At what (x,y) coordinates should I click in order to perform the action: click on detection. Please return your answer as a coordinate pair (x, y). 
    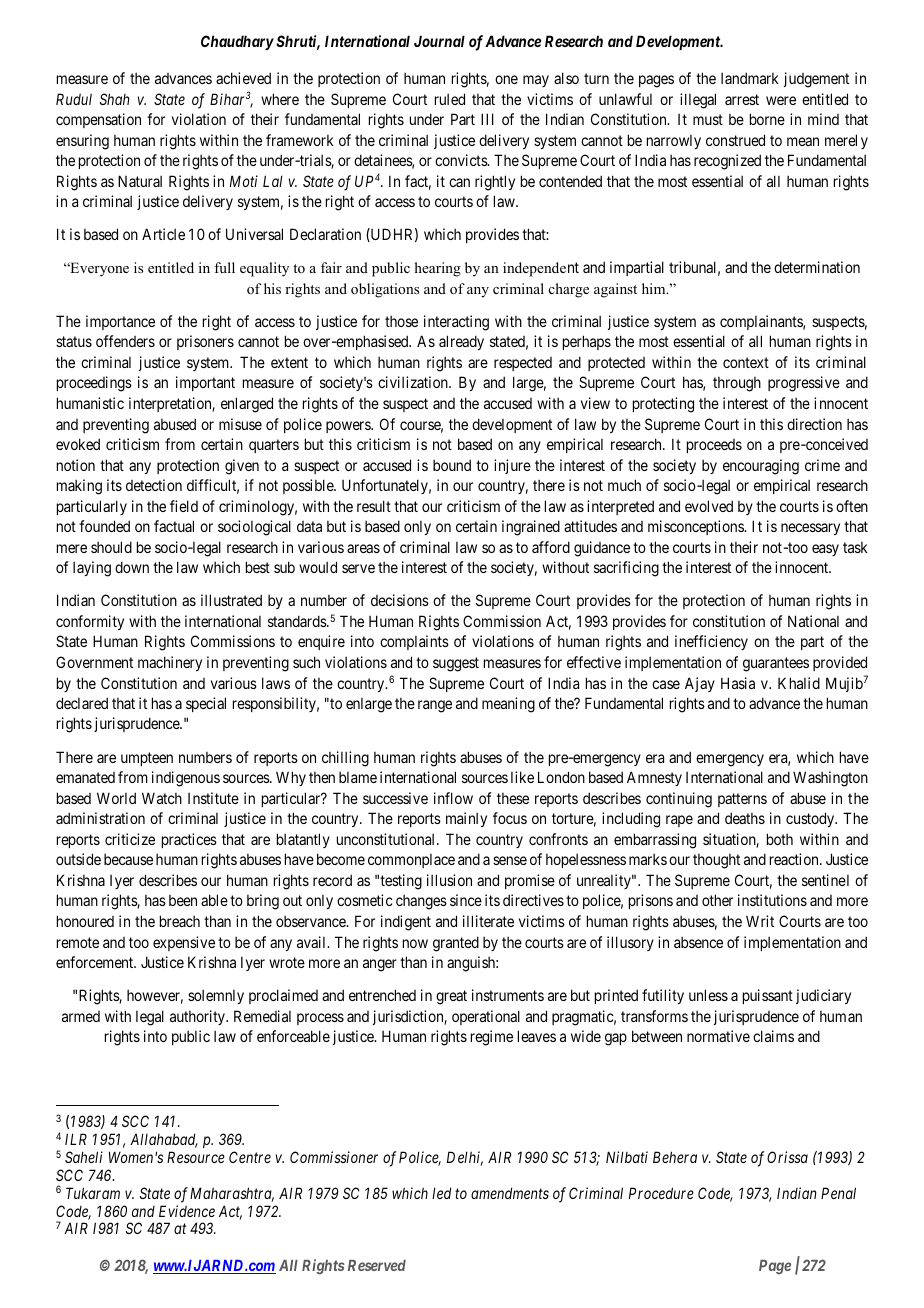
    Looking at the image, I should click on (154, 485).
